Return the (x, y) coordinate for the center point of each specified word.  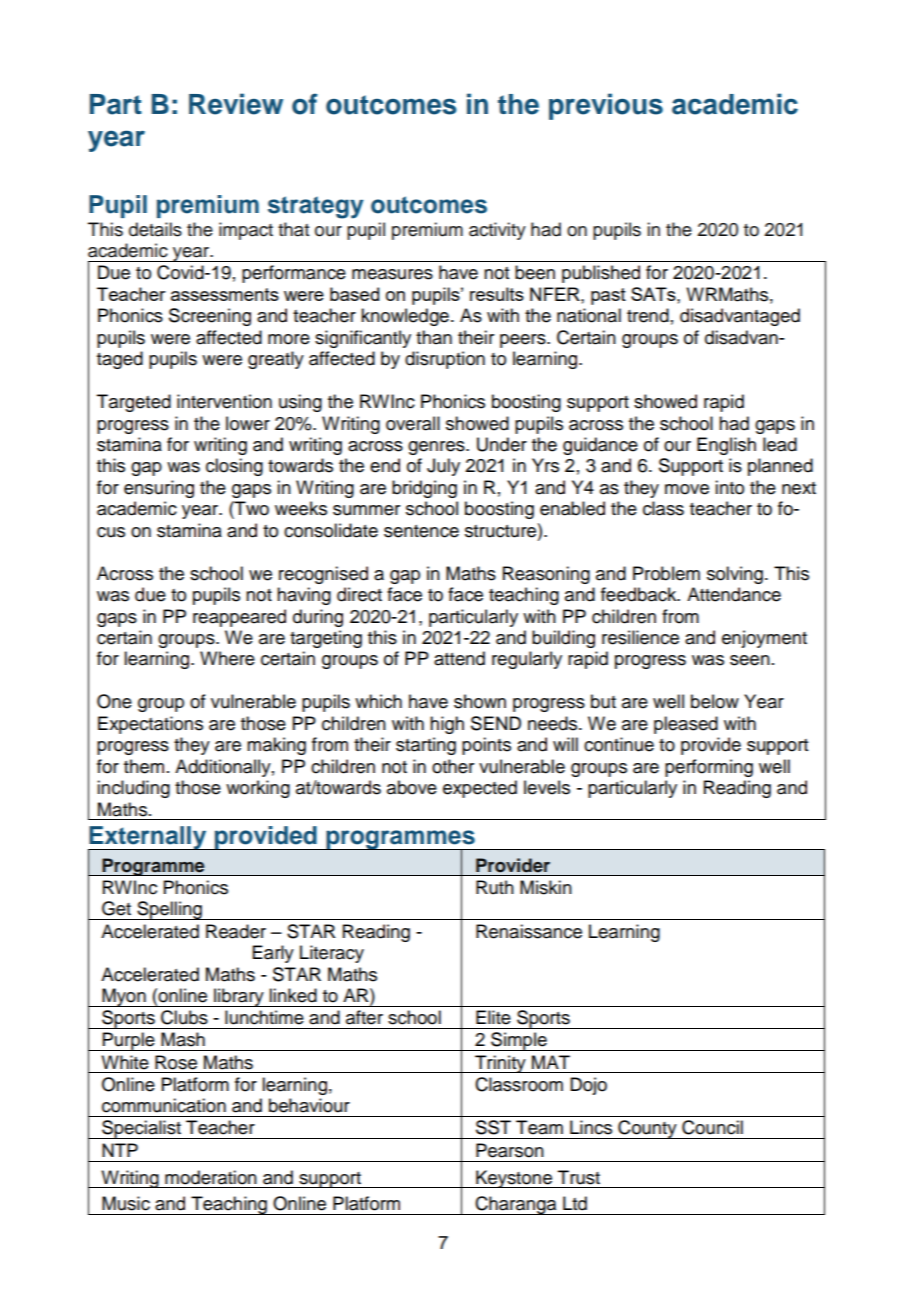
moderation (211, 1177)
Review (236, 104)
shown (480, 701)
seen (750, 660)
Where (227, 658)
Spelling (169, 910)
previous (606, 106)
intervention (224, 401)
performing (709, 768)
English (726, 446)
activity (497, 231)
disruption (445, 360)
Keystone (514, 1179)
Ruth (495, 887)
